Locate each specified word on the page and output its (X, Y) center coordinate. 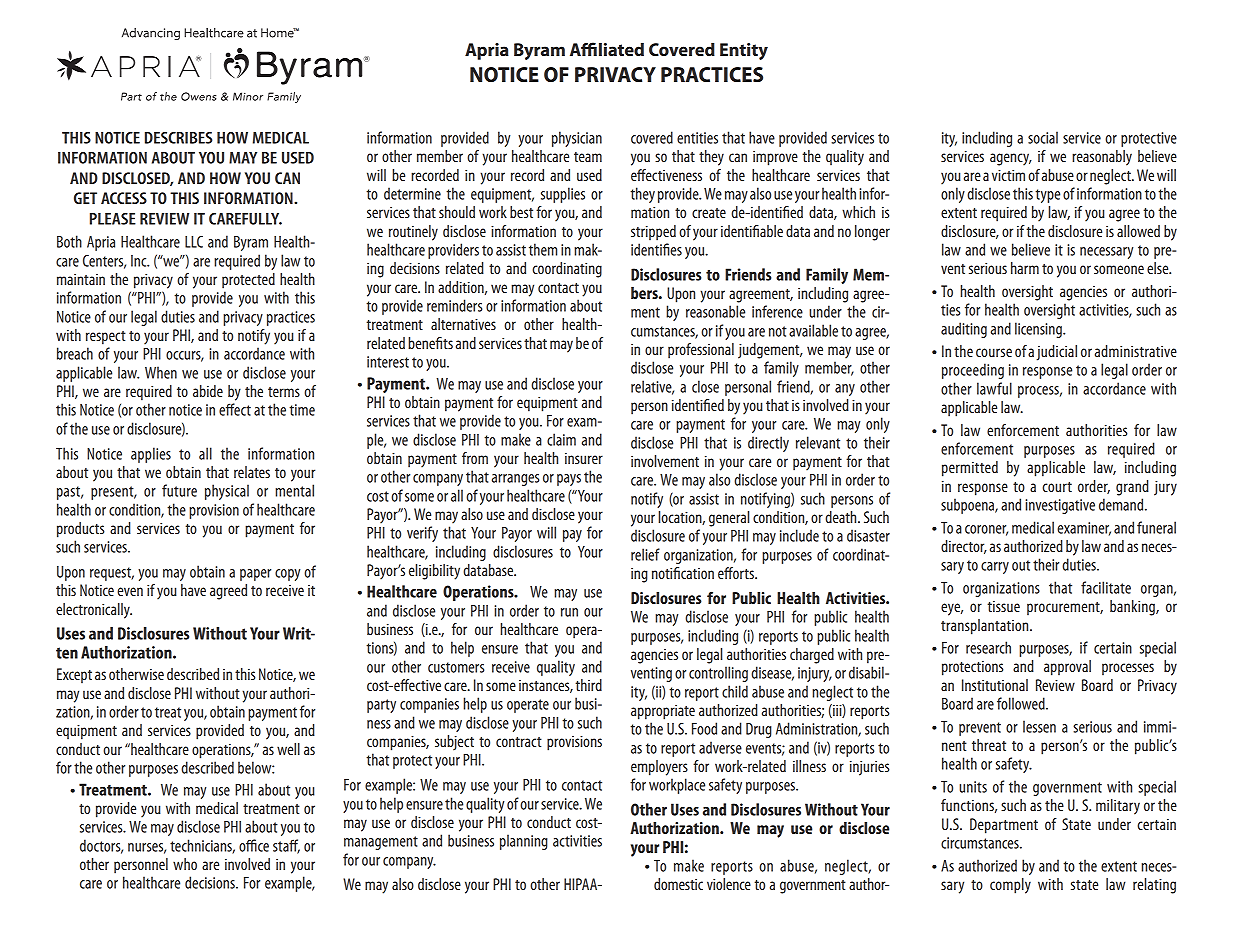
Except (74, 675)
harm (1025, 268)
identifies (656, 249)
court (1057, 487)
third (588, 685)
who (185, 864)
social (1043, 137)
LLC (194, 242)
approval (1067, 668)
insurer (584, 458)
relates (252, 472)
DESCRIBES (178, 138)
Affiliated (607, 49)
